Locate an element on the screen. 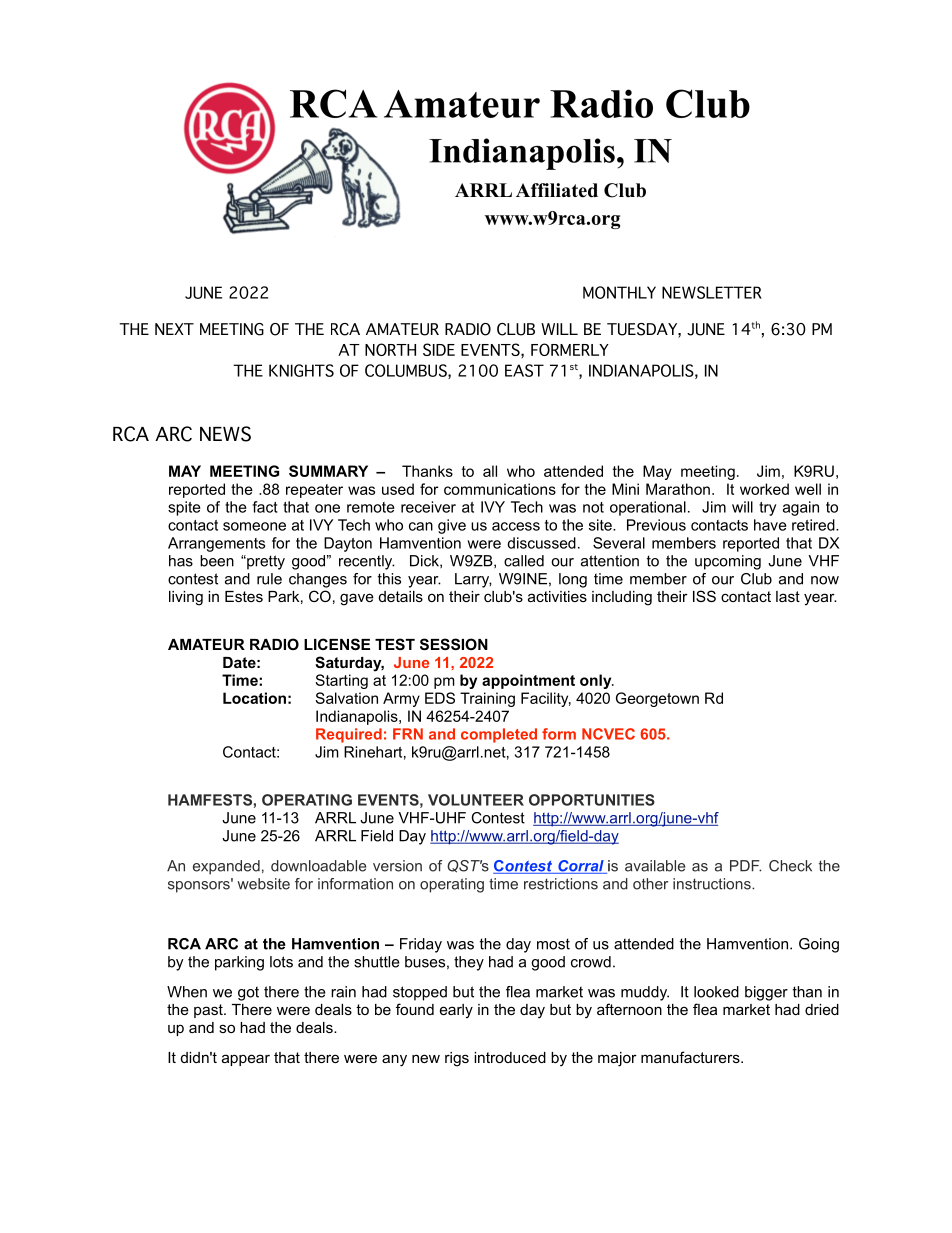 Image resolution: width=952 pixels, height=1233 pixels. PDF is located at coordinates (745, 866).
